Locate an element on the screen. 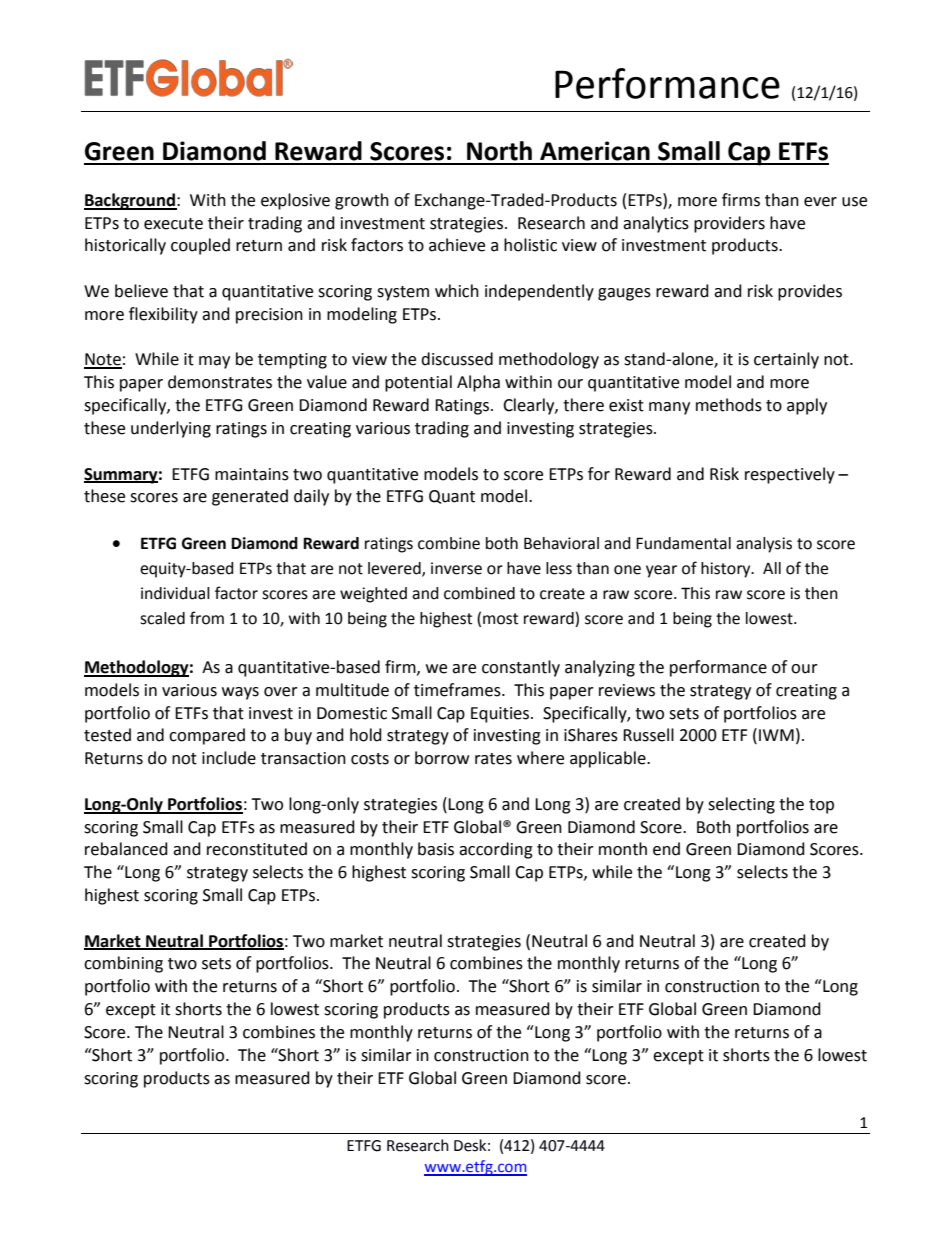 The image size is (952, 1233). combining is located at coordinates (123, 964).
